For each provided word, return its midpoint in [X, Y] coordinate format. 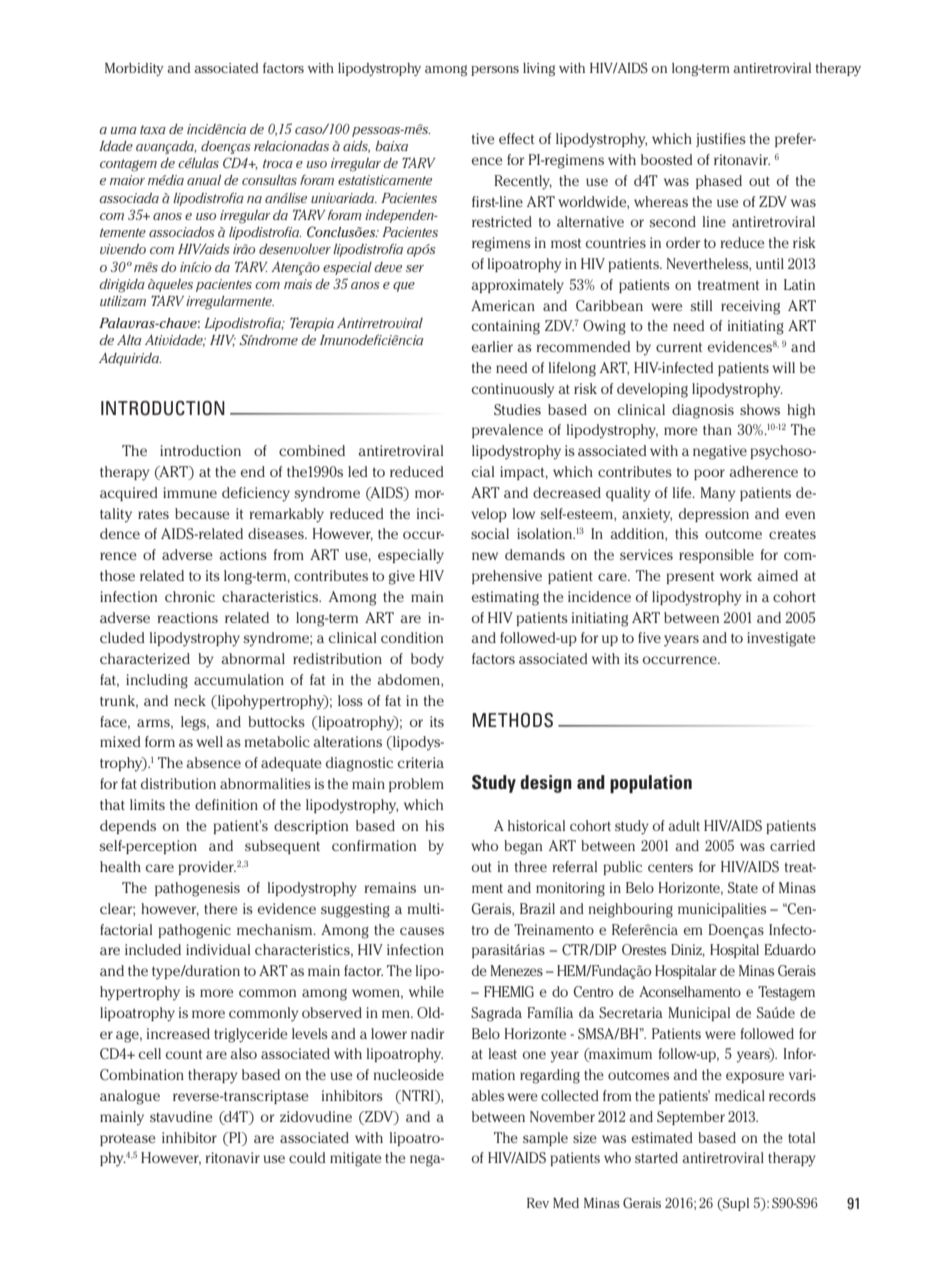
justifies [721, 140]
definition [226, 804]
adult [684, 825]
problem [416, 785]
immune [190, 492]
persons [495, 71]
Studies [517, 410]
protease [127, 1139]
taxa [153, 129]
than [717, 429]
